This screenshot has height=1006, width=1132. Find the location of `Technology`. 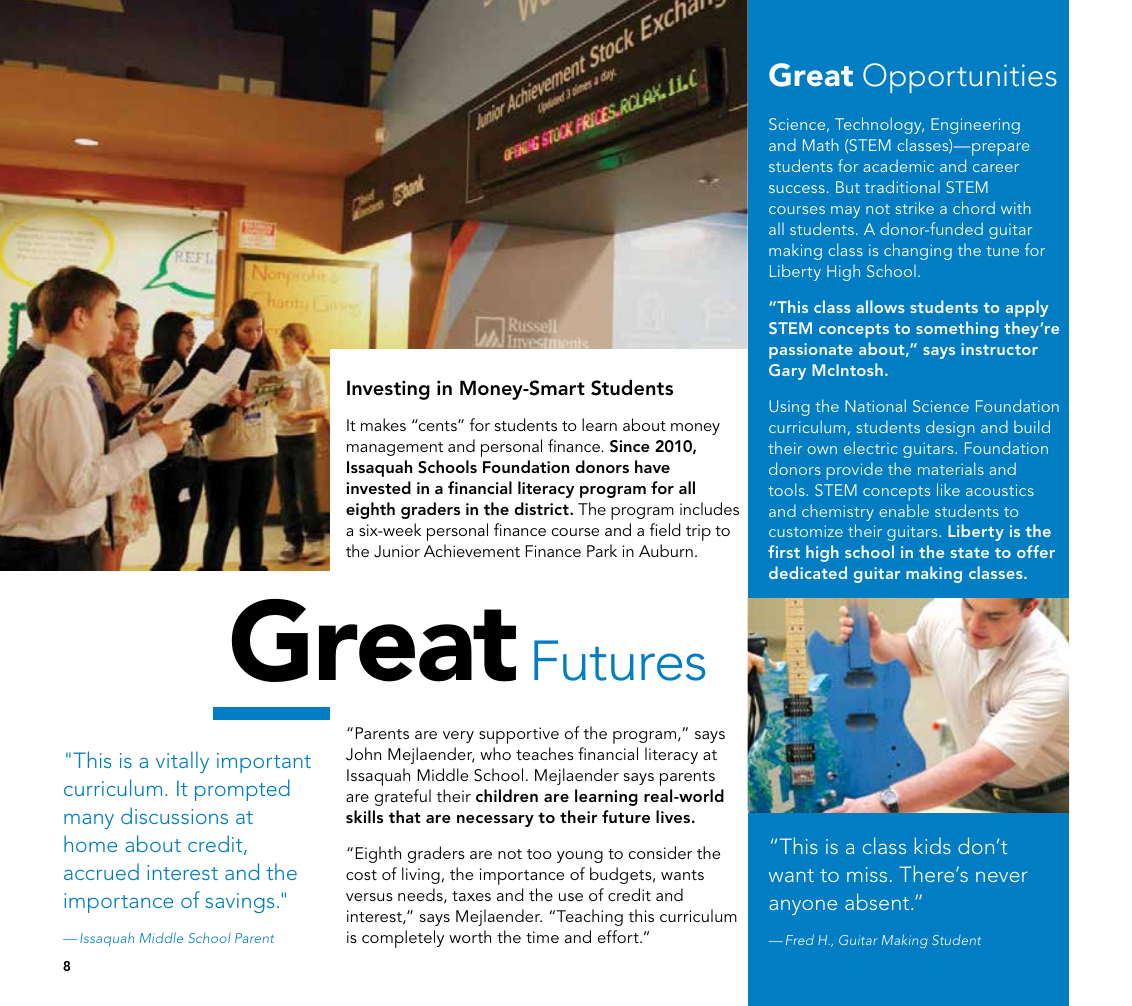

Technology is located at coordinates (879, 125).
